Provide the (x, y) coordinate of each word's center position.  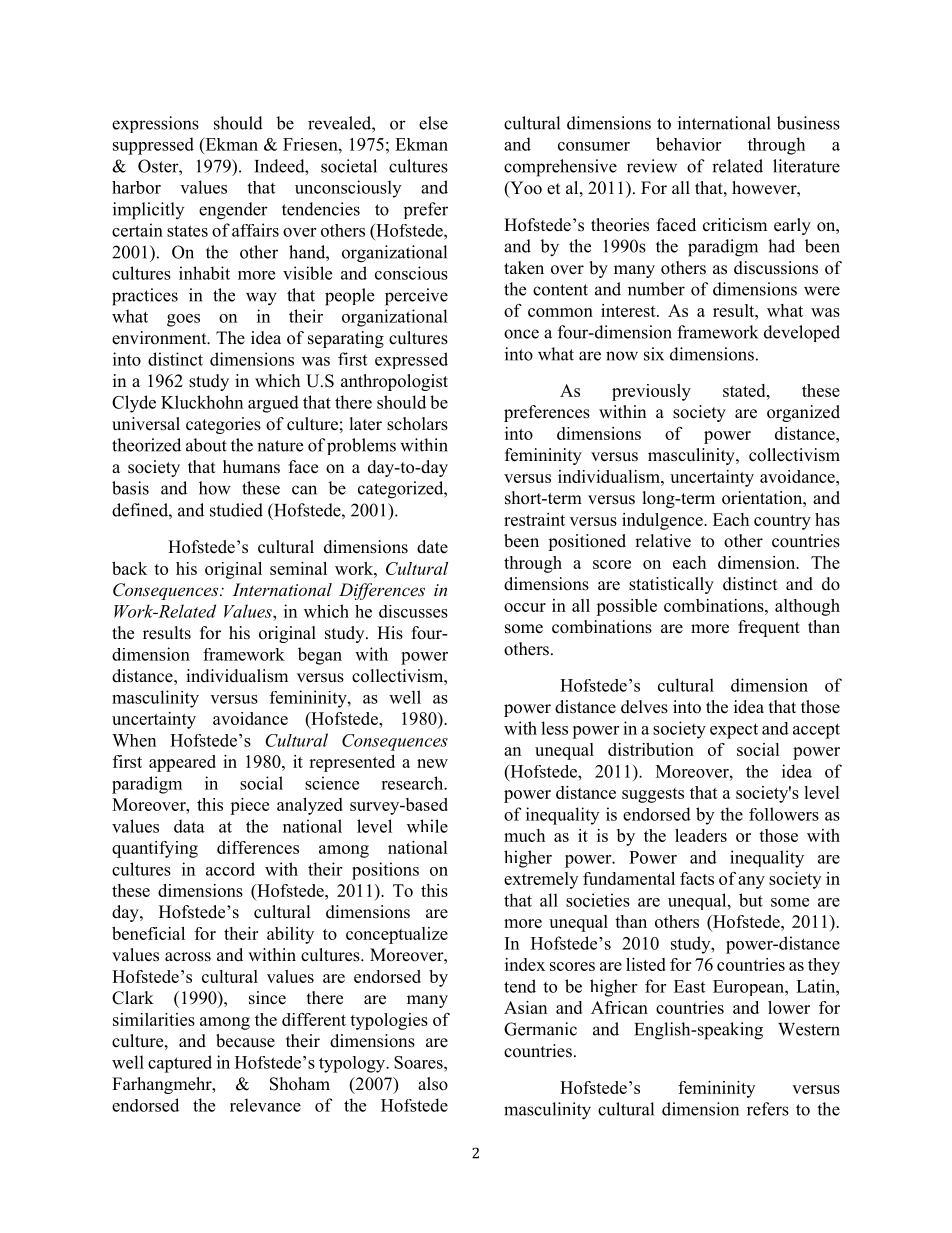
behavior (688, 144)
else (433, 123)
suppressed (153, 146)
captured (180, 1064)
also (433, 1084)
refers (768, 1109)
